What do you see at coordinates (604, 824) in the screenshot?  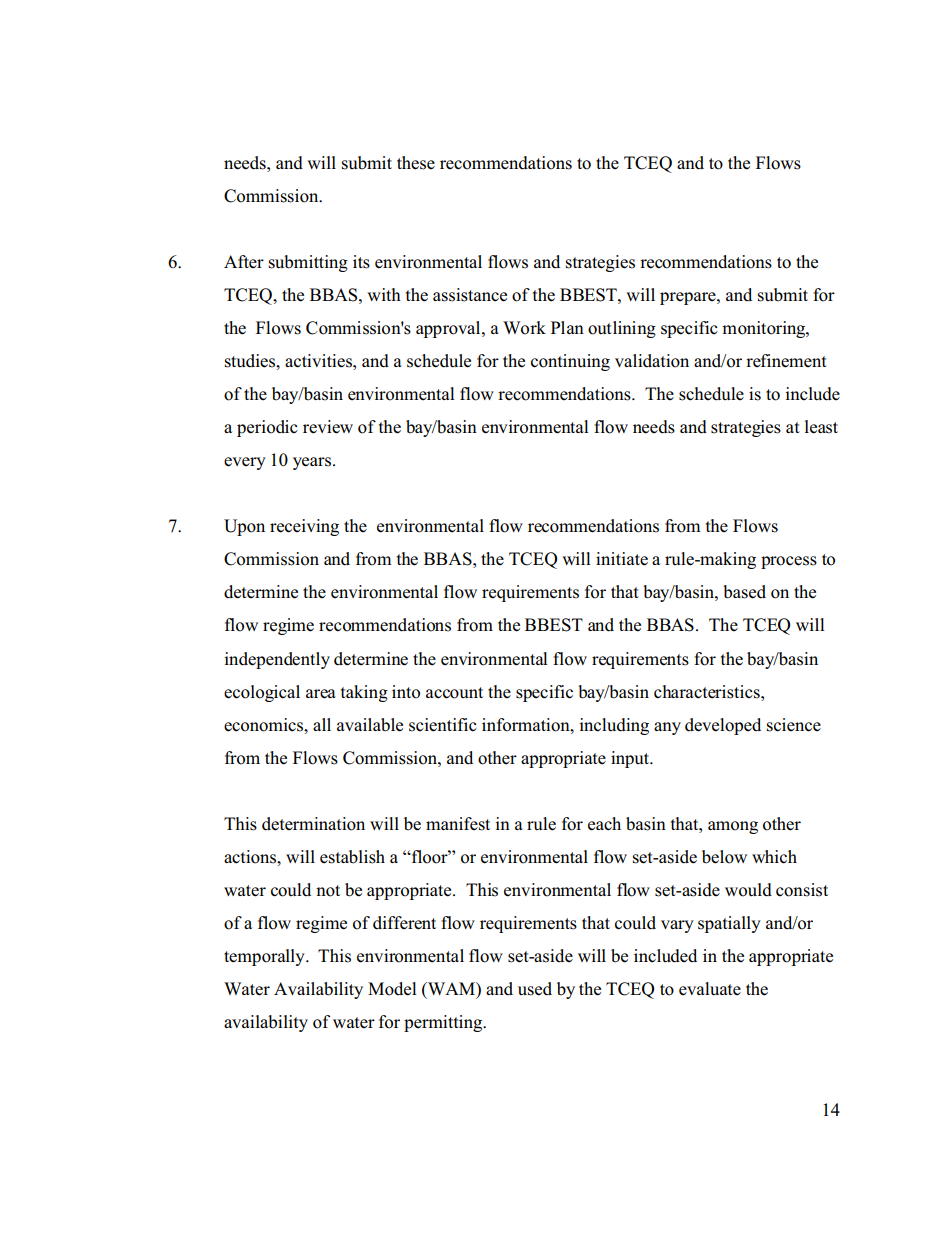 I see `each` at bounding box center [604, 824].
